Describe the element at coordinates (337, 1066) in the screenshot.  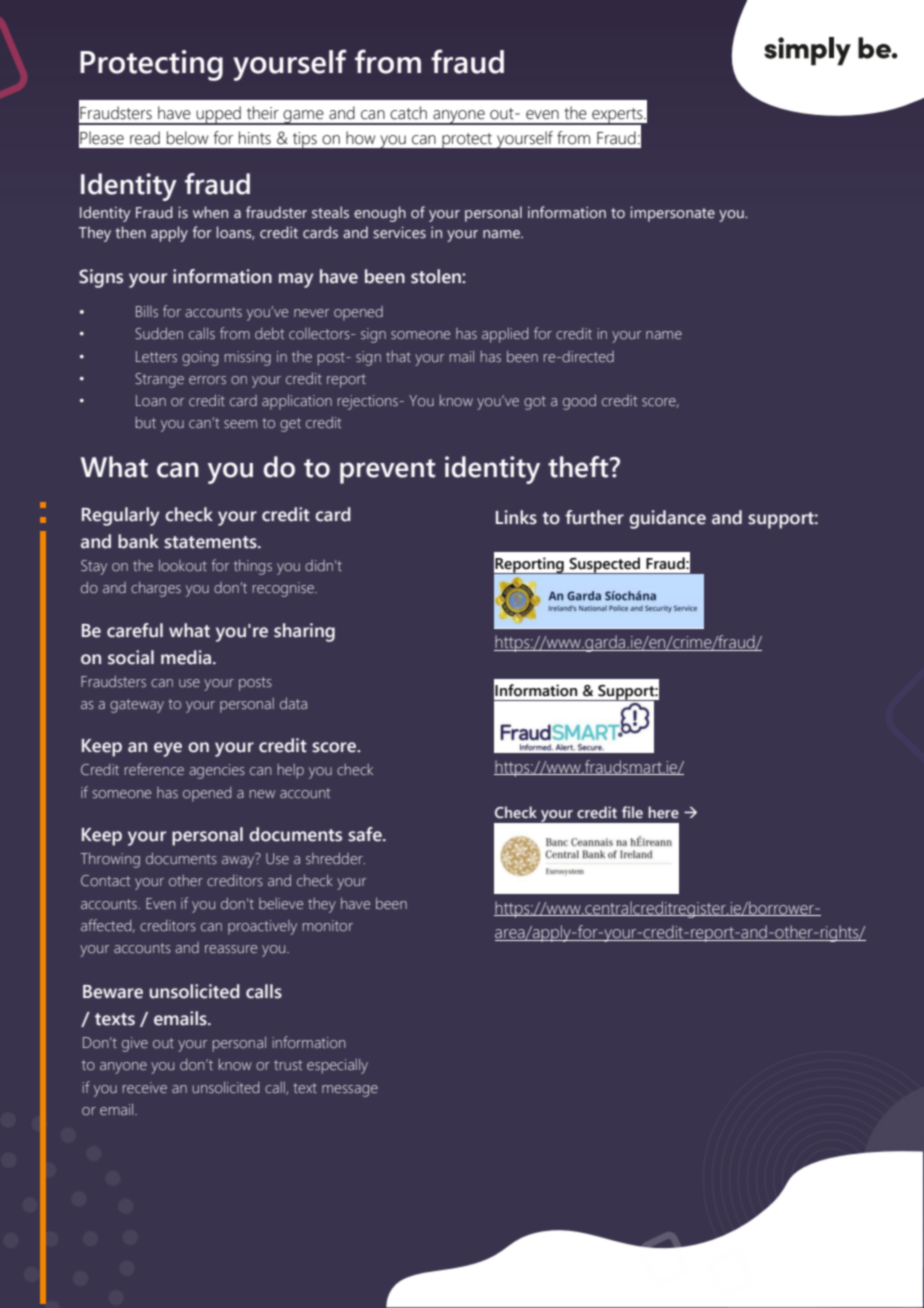
I see `especially` at that location.
